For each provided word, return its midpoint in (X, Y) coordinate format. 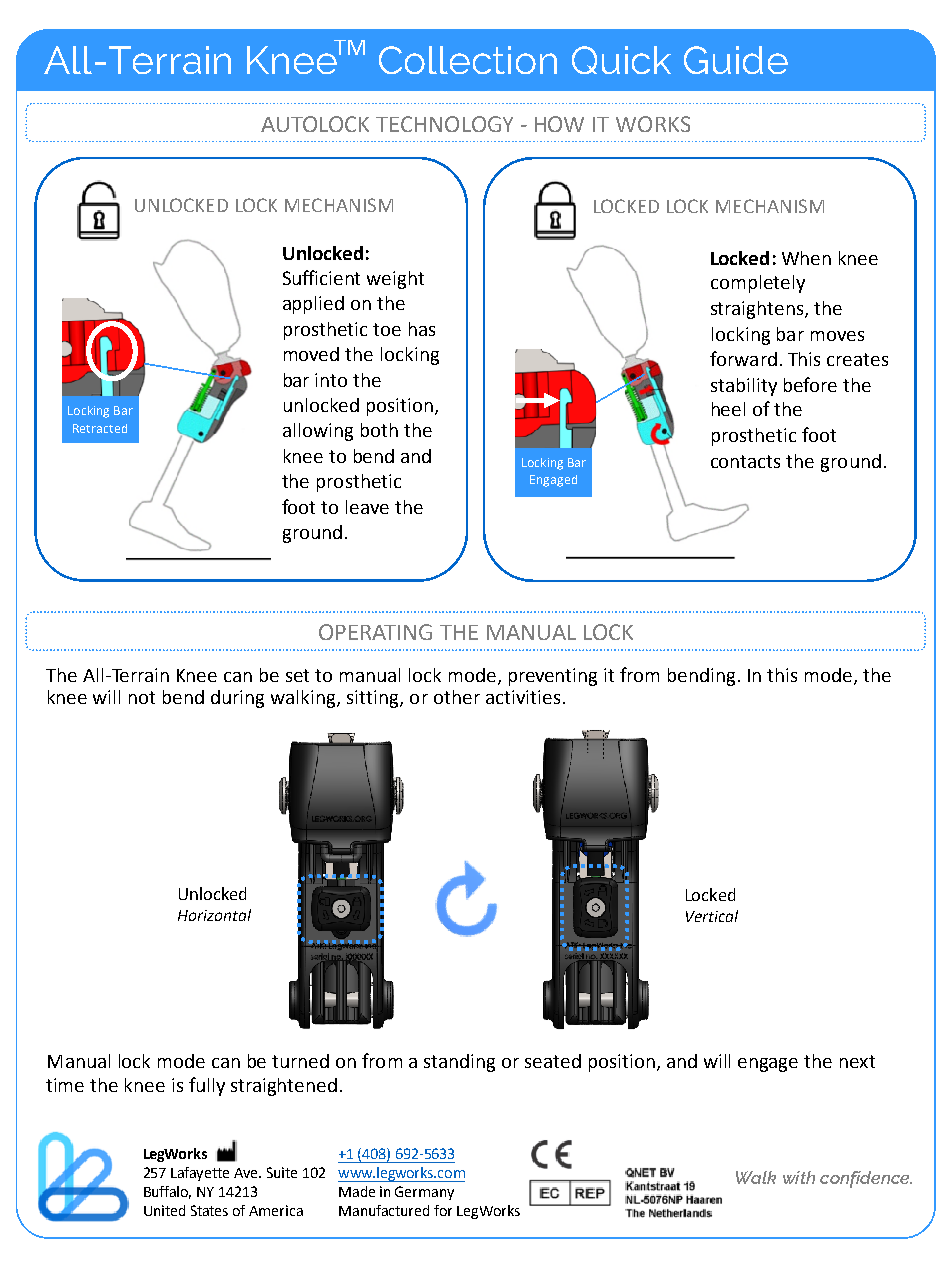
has (422, 329)
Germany (424, 1193)
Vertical (712, 916)
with (799, 1177)
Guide (736, 60)
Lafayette (200, 1174)
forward (743, 358)
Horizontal (214, 915)
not (142, 697)
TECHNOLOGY (444, 124)
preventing (553, 677)
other (457, 697)
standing (459, 1063)
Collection (468, 60)
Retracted (100, 428)
